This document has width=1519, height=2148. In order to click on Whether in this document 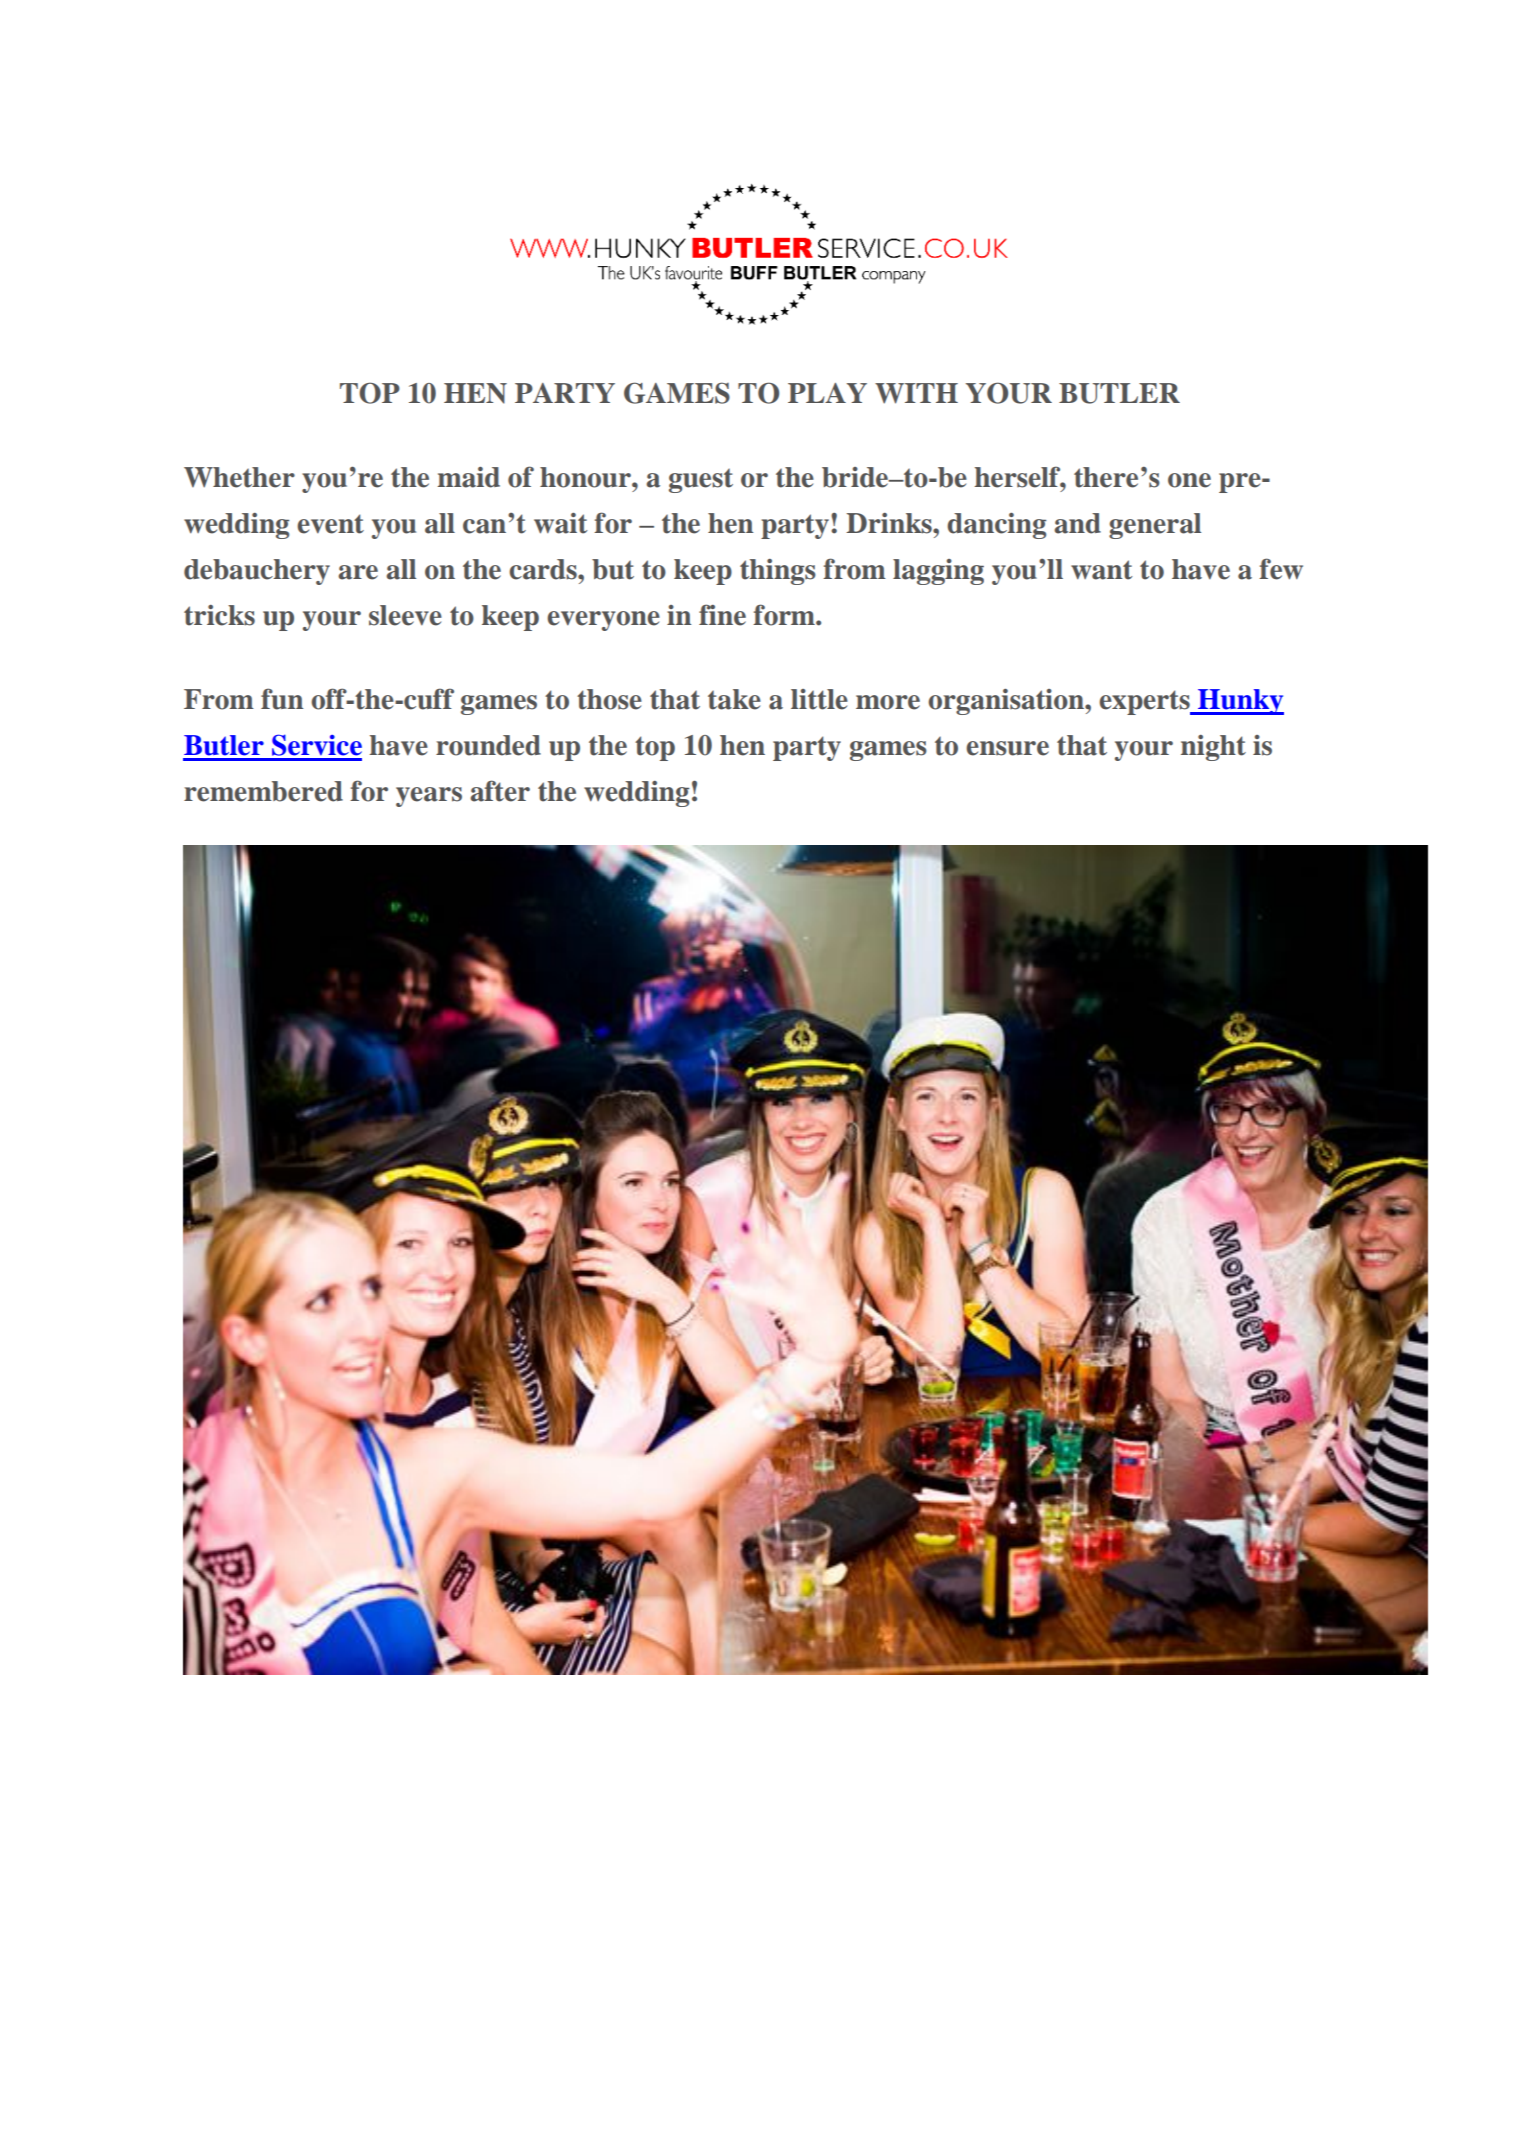, I will do `click(239, 477)`.
